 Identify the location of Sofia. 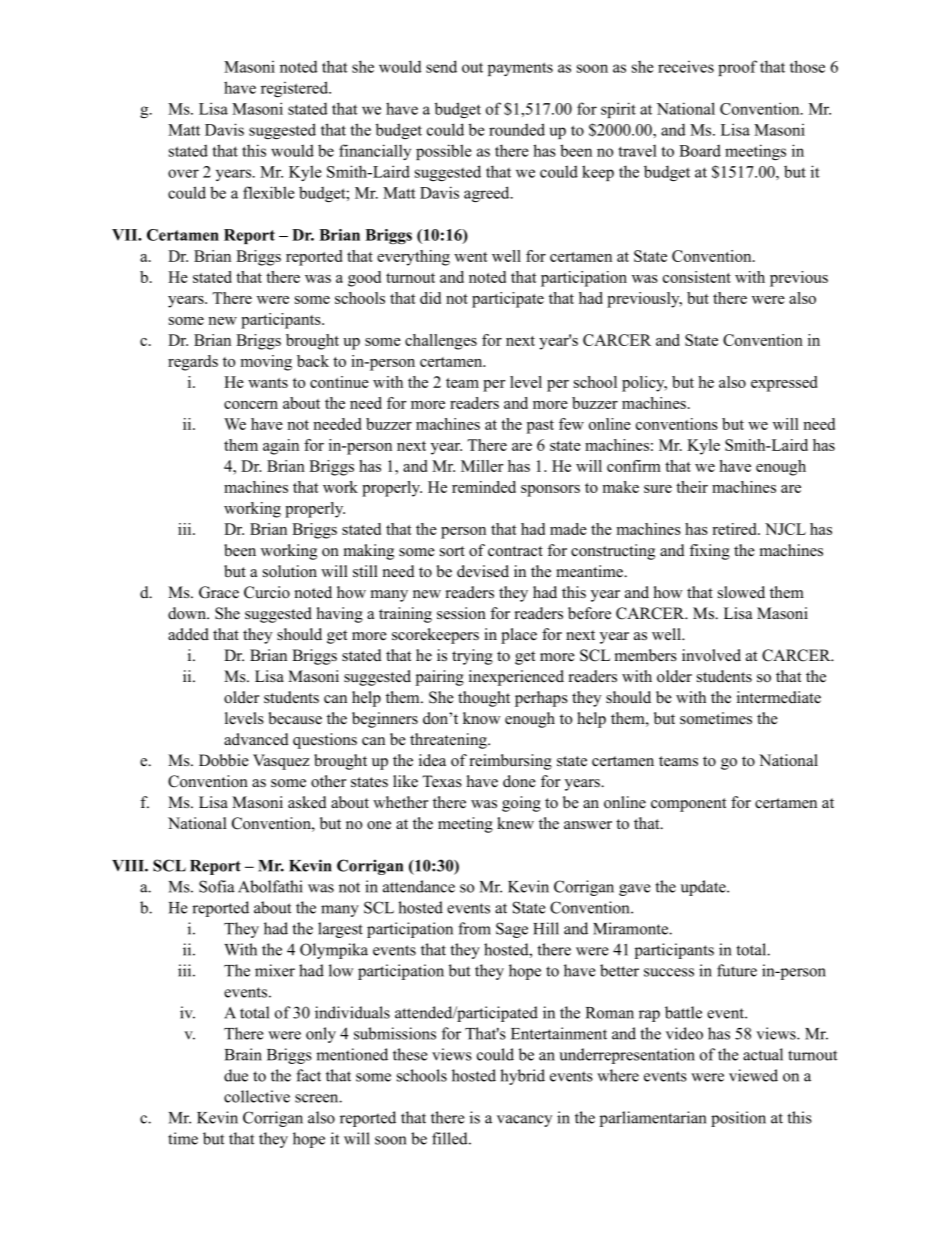
(217, 886).
